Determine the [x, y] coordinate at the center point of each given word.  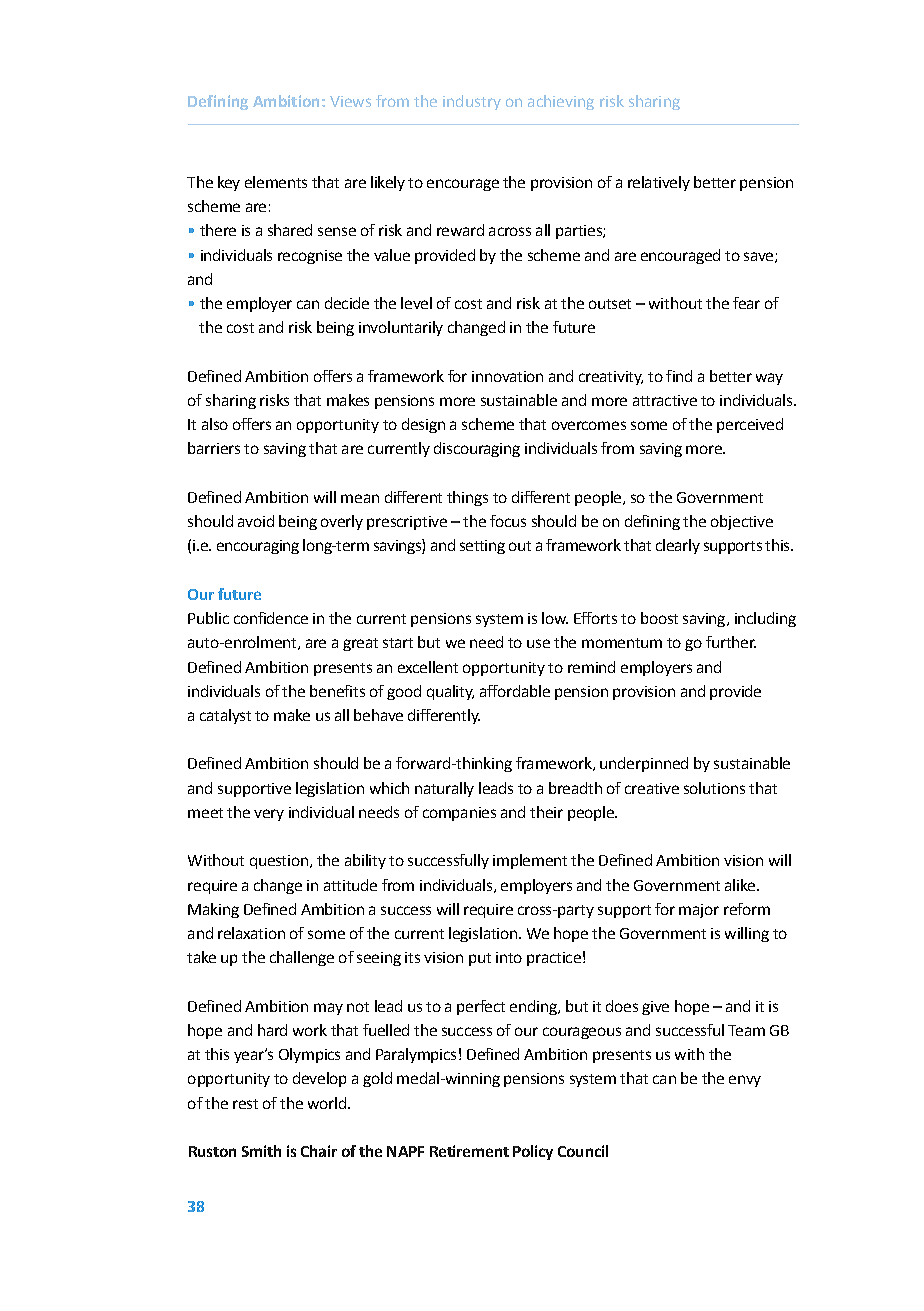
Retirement [469, 1151]
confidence [271, 618]
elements [276, 182]
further [731, 642]
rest [245, 1104]
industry [472, 102]
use [538, 643]
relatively [659, 183]
